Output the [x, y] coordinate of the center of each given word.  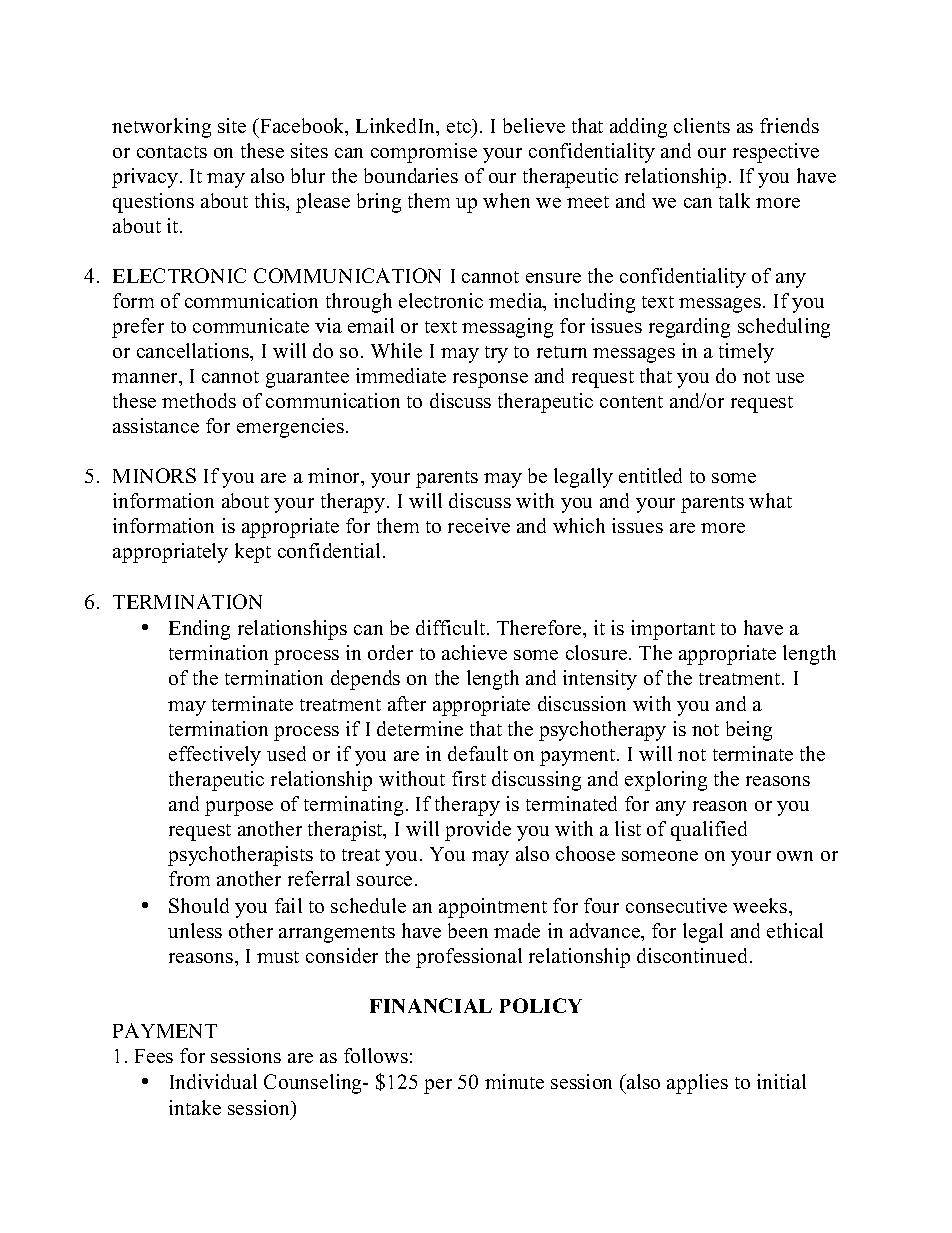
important [673, 630]
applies [697, 1084]
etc [460, 126]
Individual [213, 1081]
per [438, 1086]
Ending [199, 630]
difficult [452, 627]
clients [702, 125]
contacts [172, 152]
